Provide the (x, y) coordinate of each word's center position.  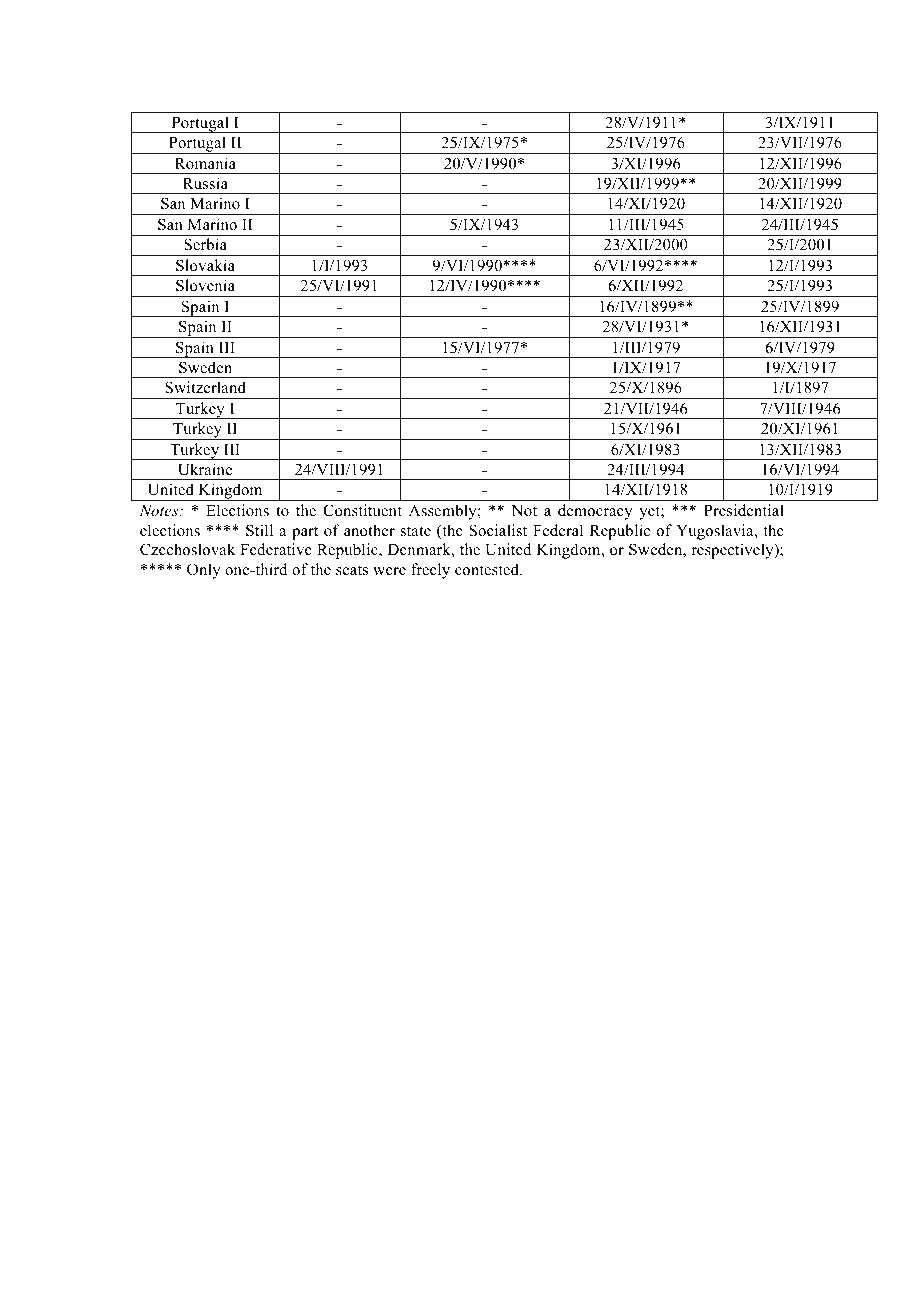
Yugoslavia (716, 532)
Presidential (744, 510)
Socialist (498, 530)
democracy (595, 512)
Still (259, 530)
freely (430, 571)
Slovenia (205, 285)
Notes (160, 510)
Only (204, 571)
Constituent (362, 510)
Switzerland (205, 387)
